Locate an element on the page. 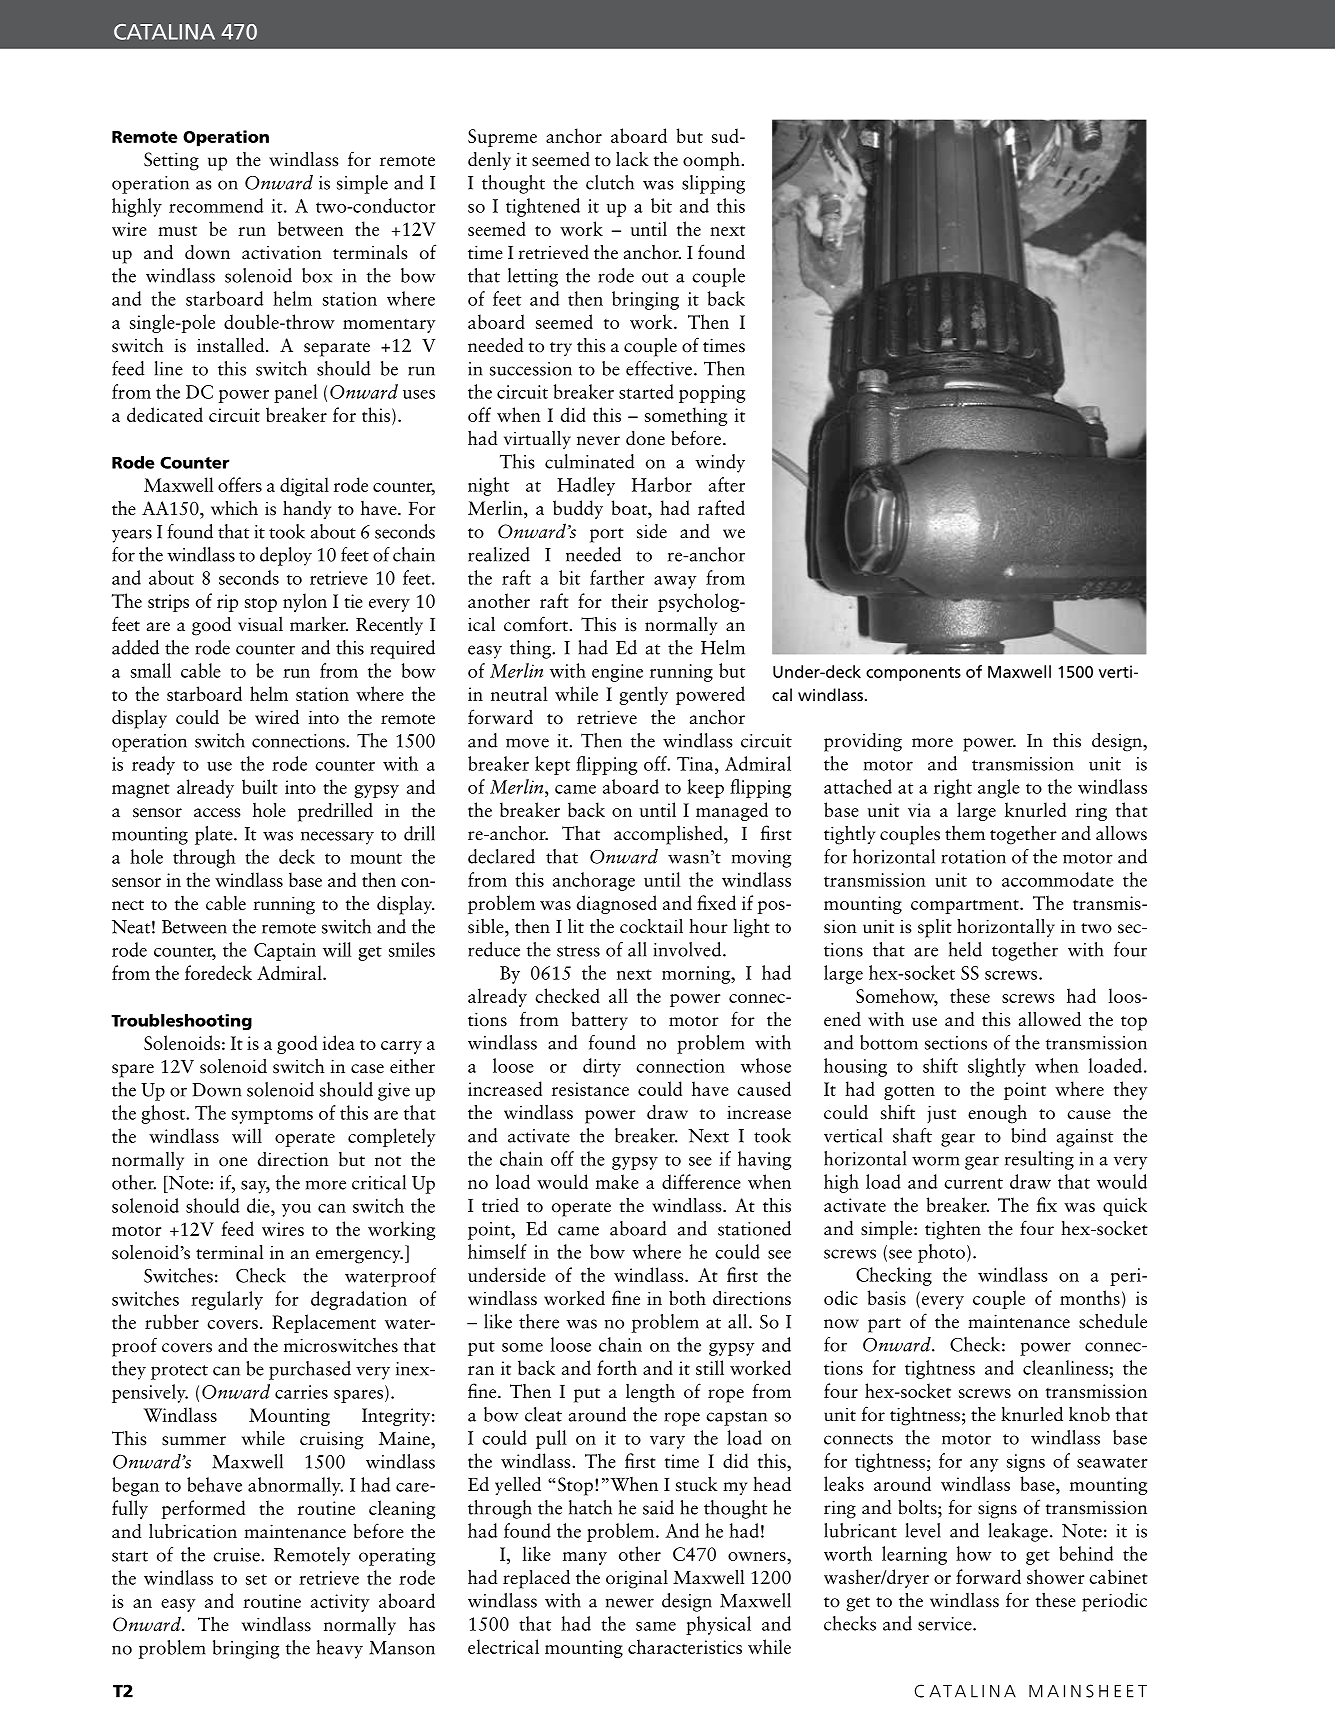 Image resolution: width=1335 pixels, height=1734 pixels. resistance is located at coordinates (590, 1089).
